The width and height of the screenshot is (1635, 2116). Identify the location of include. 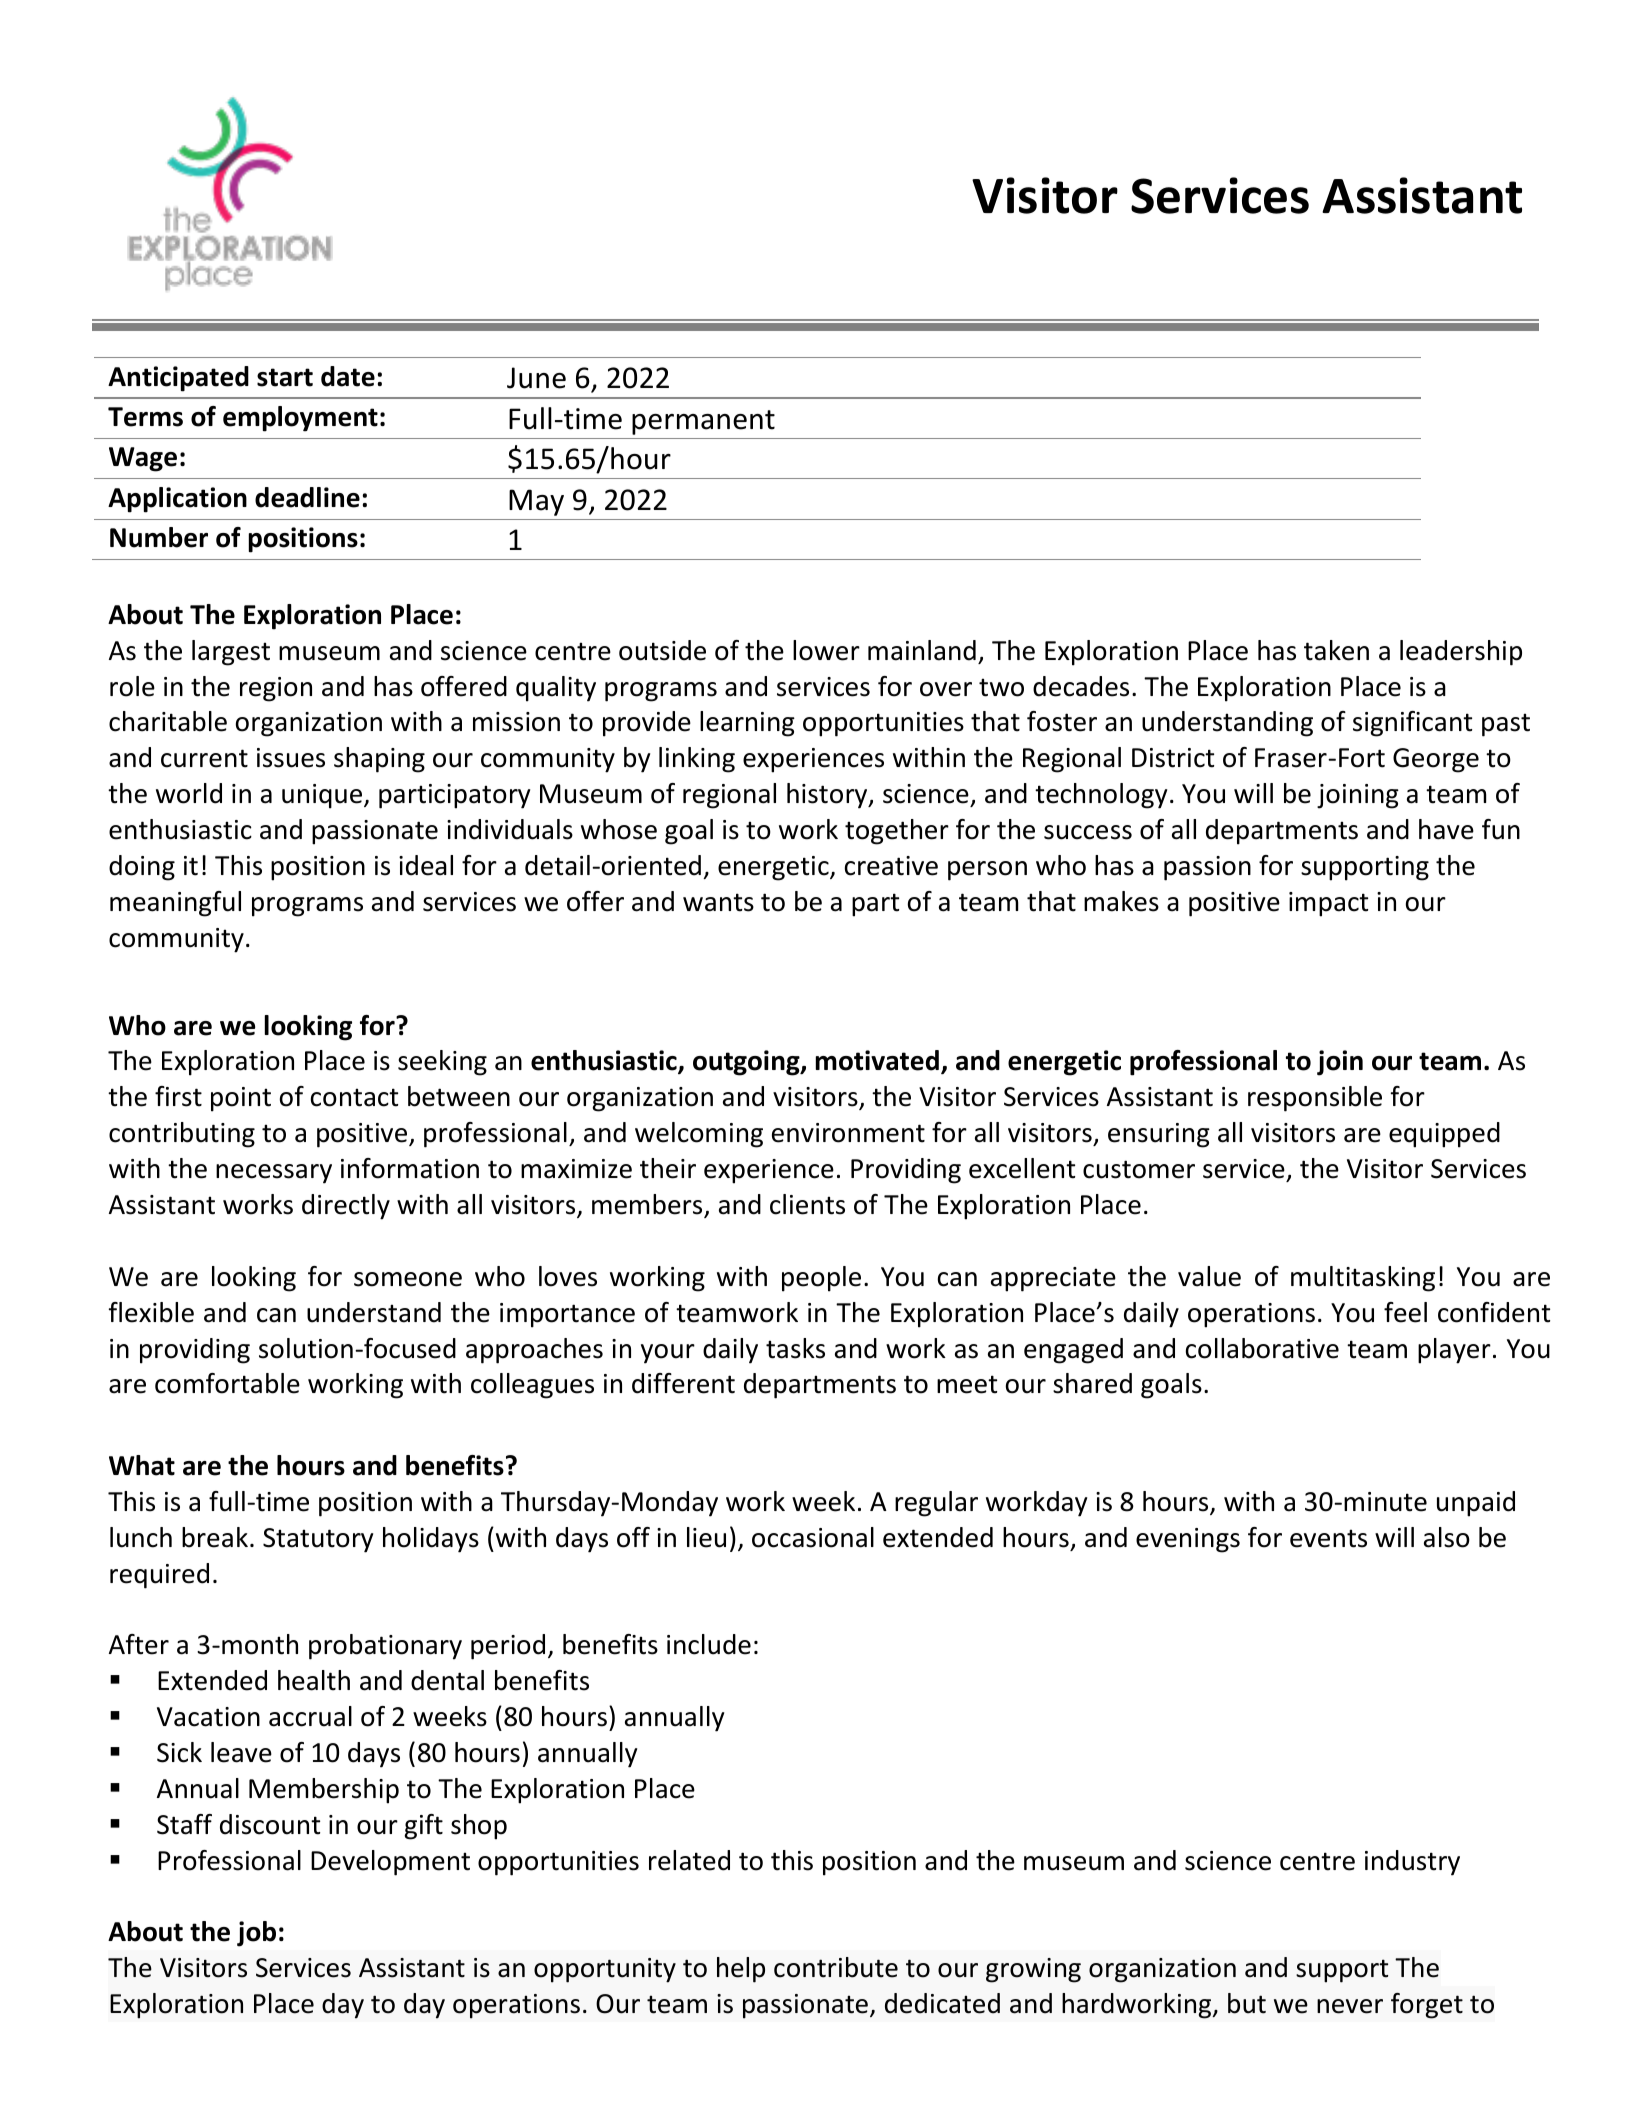
(709, 1644).
